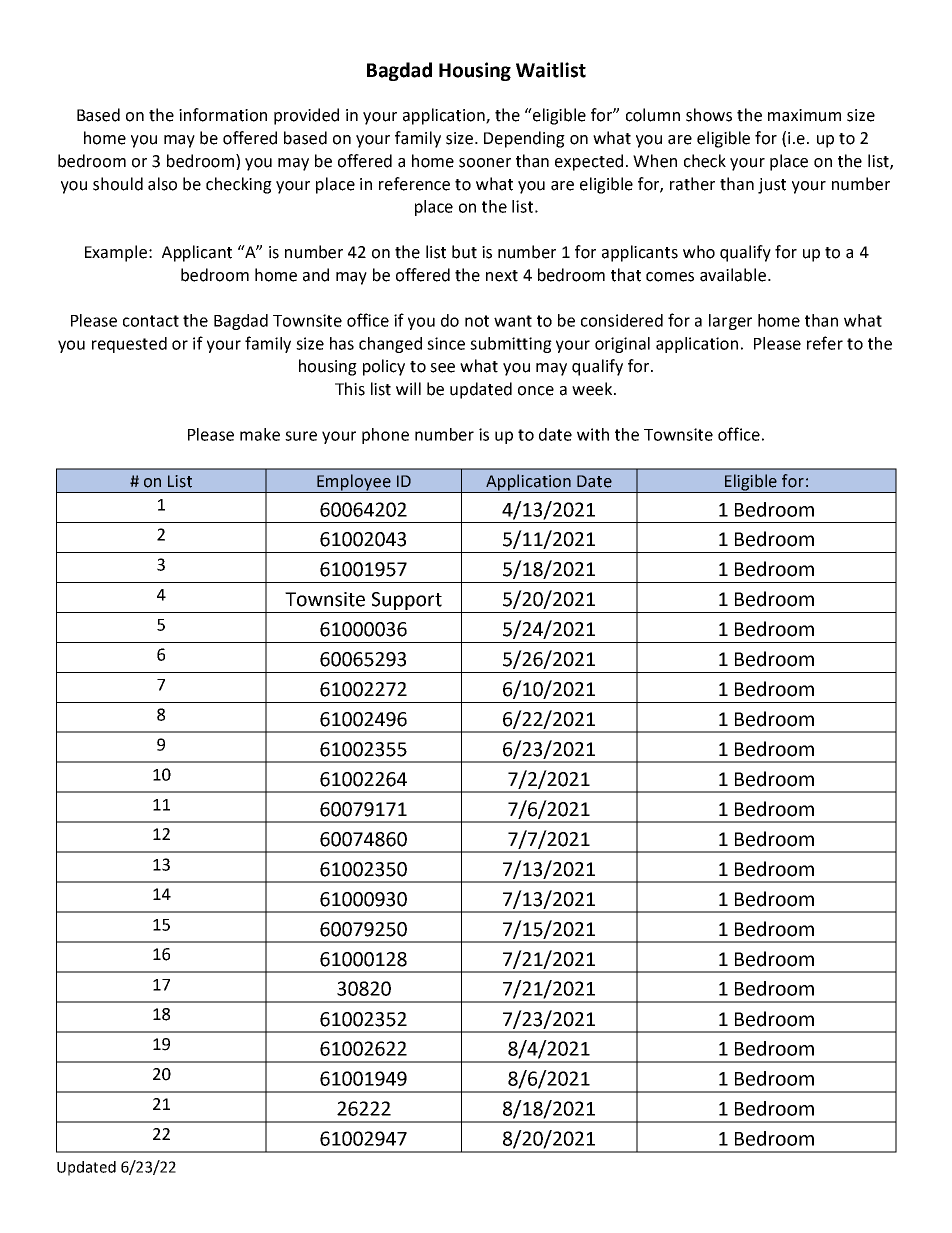  What do you see at coordinates (593, 434) in the screenshot?
I see `with` at bounding box center [593, 434].
